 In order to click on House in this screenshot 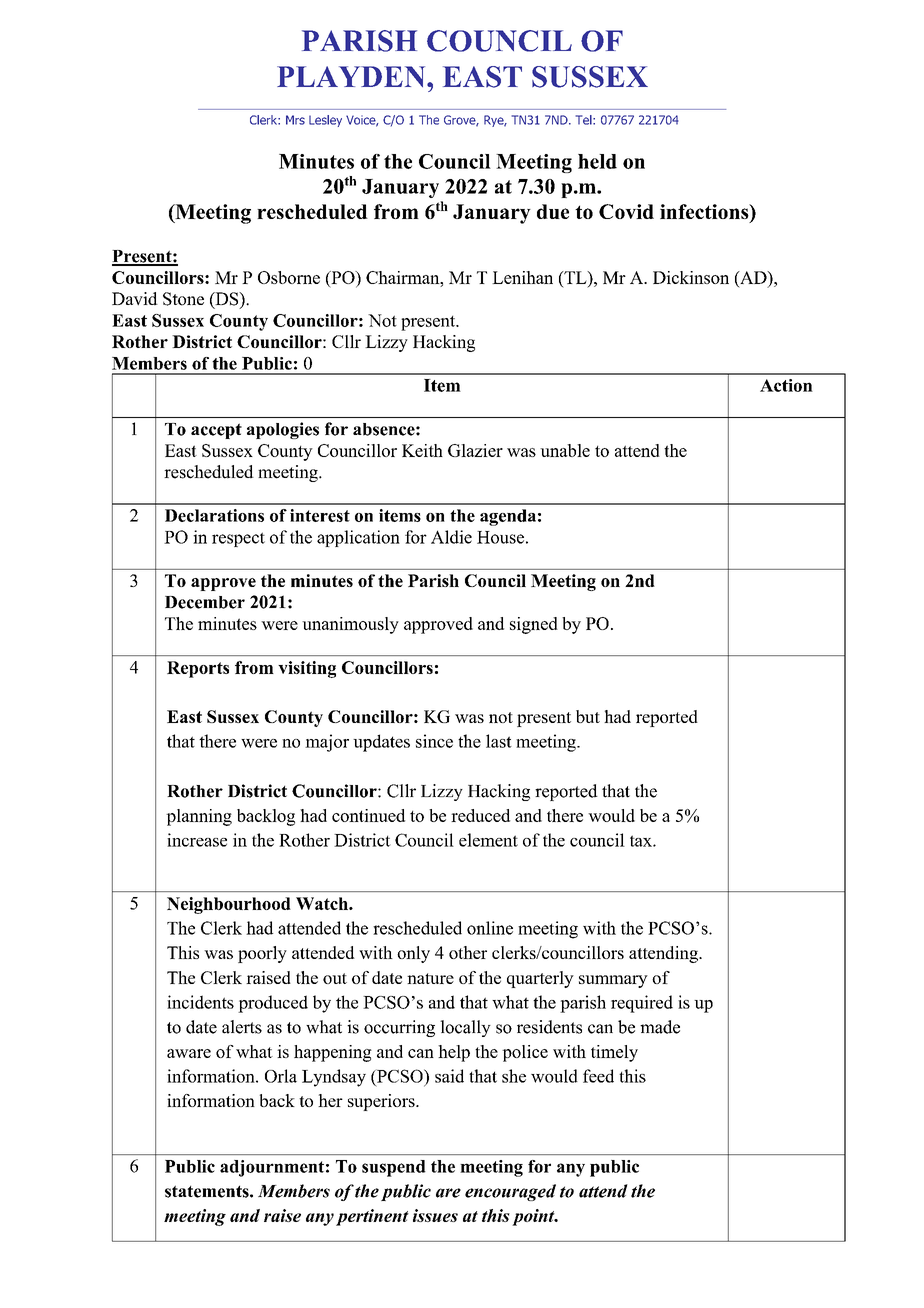, I will do `click(500, 537)`.
